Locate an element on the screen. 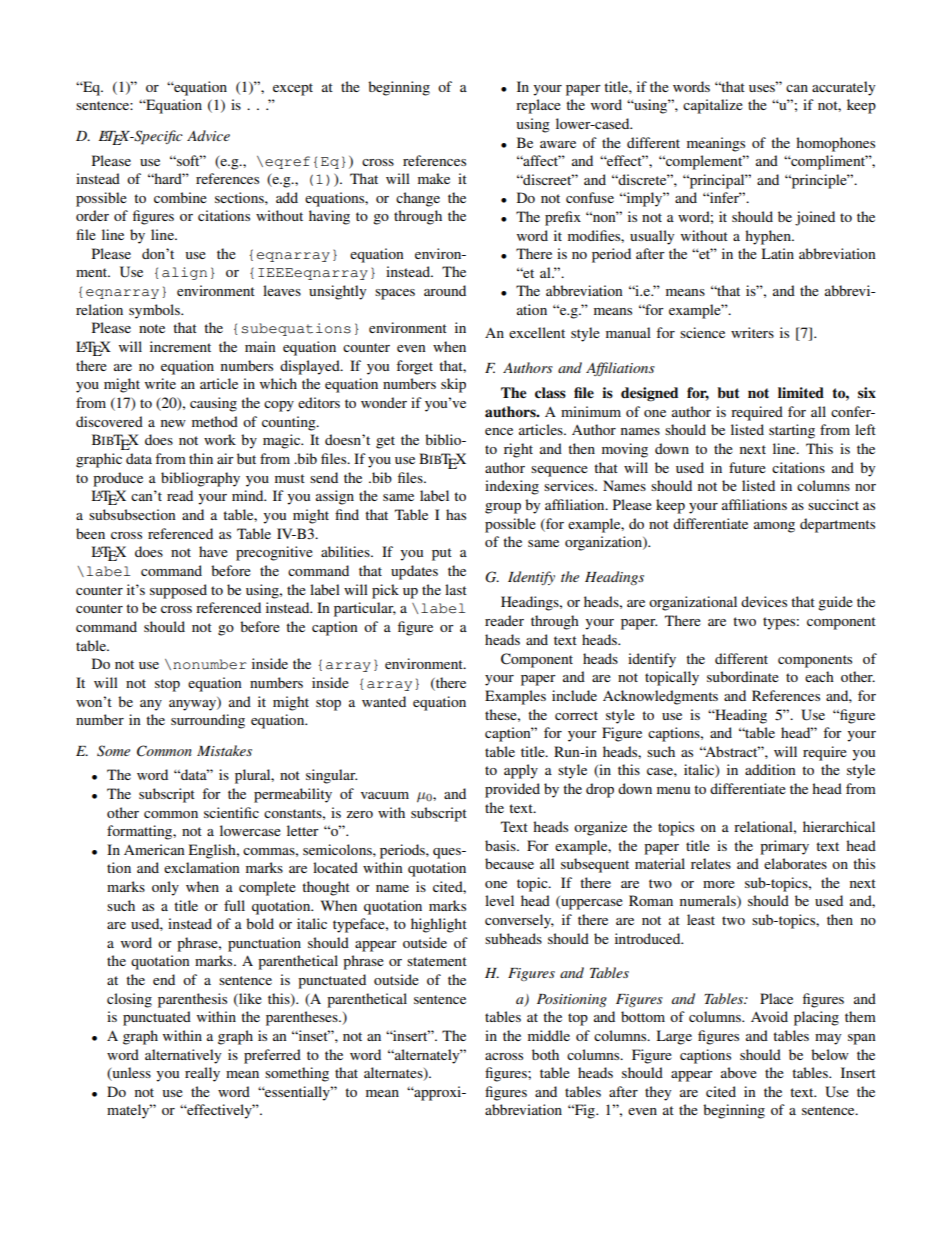 Image resolution: width=952 pixels, height=1233 pixels. Advice is located at coordinates (208, 135).
